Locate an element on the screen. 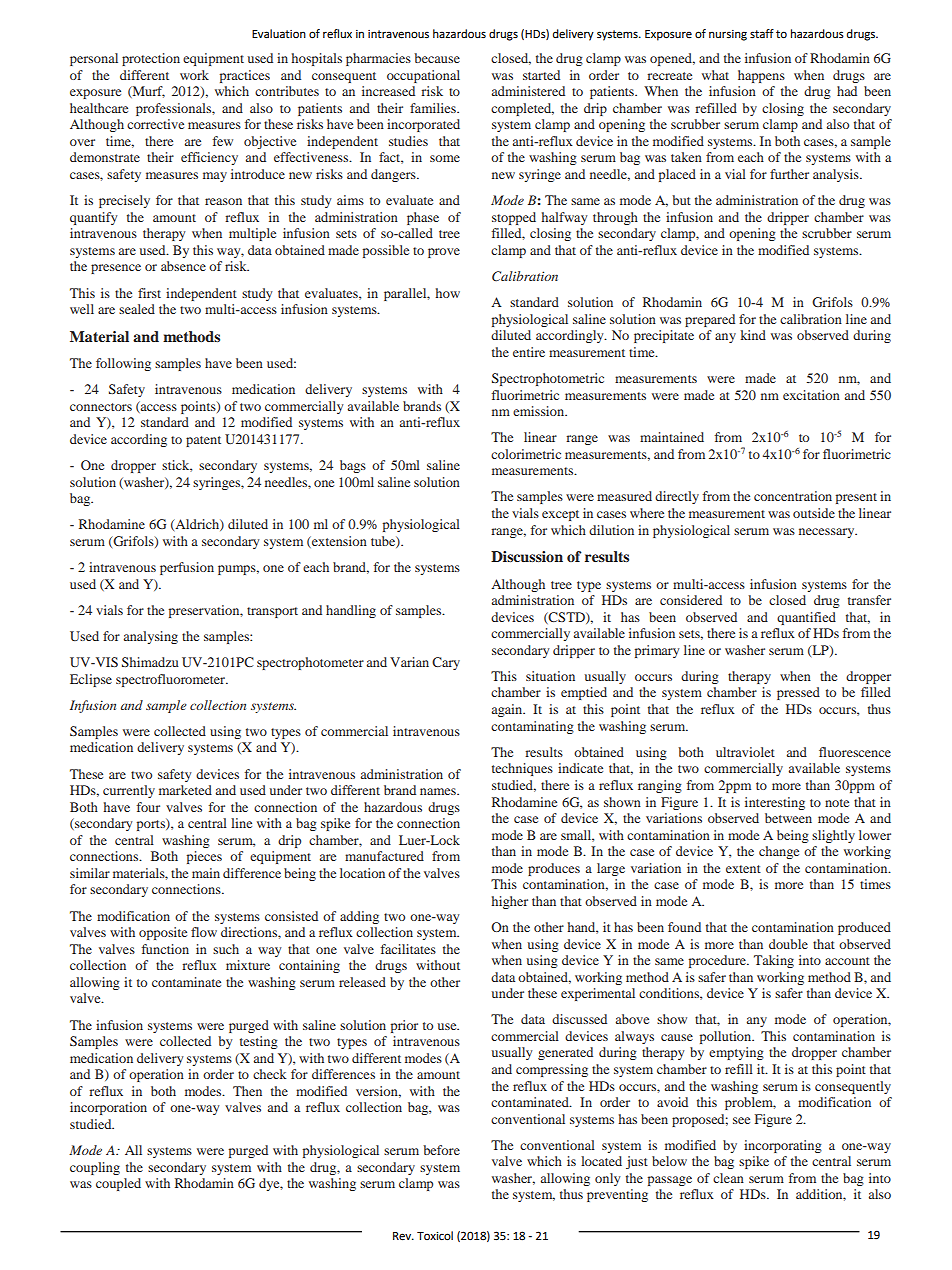 The width and height of the screenshot is (952, 1270). protection is located at coordinates (151, 59).
